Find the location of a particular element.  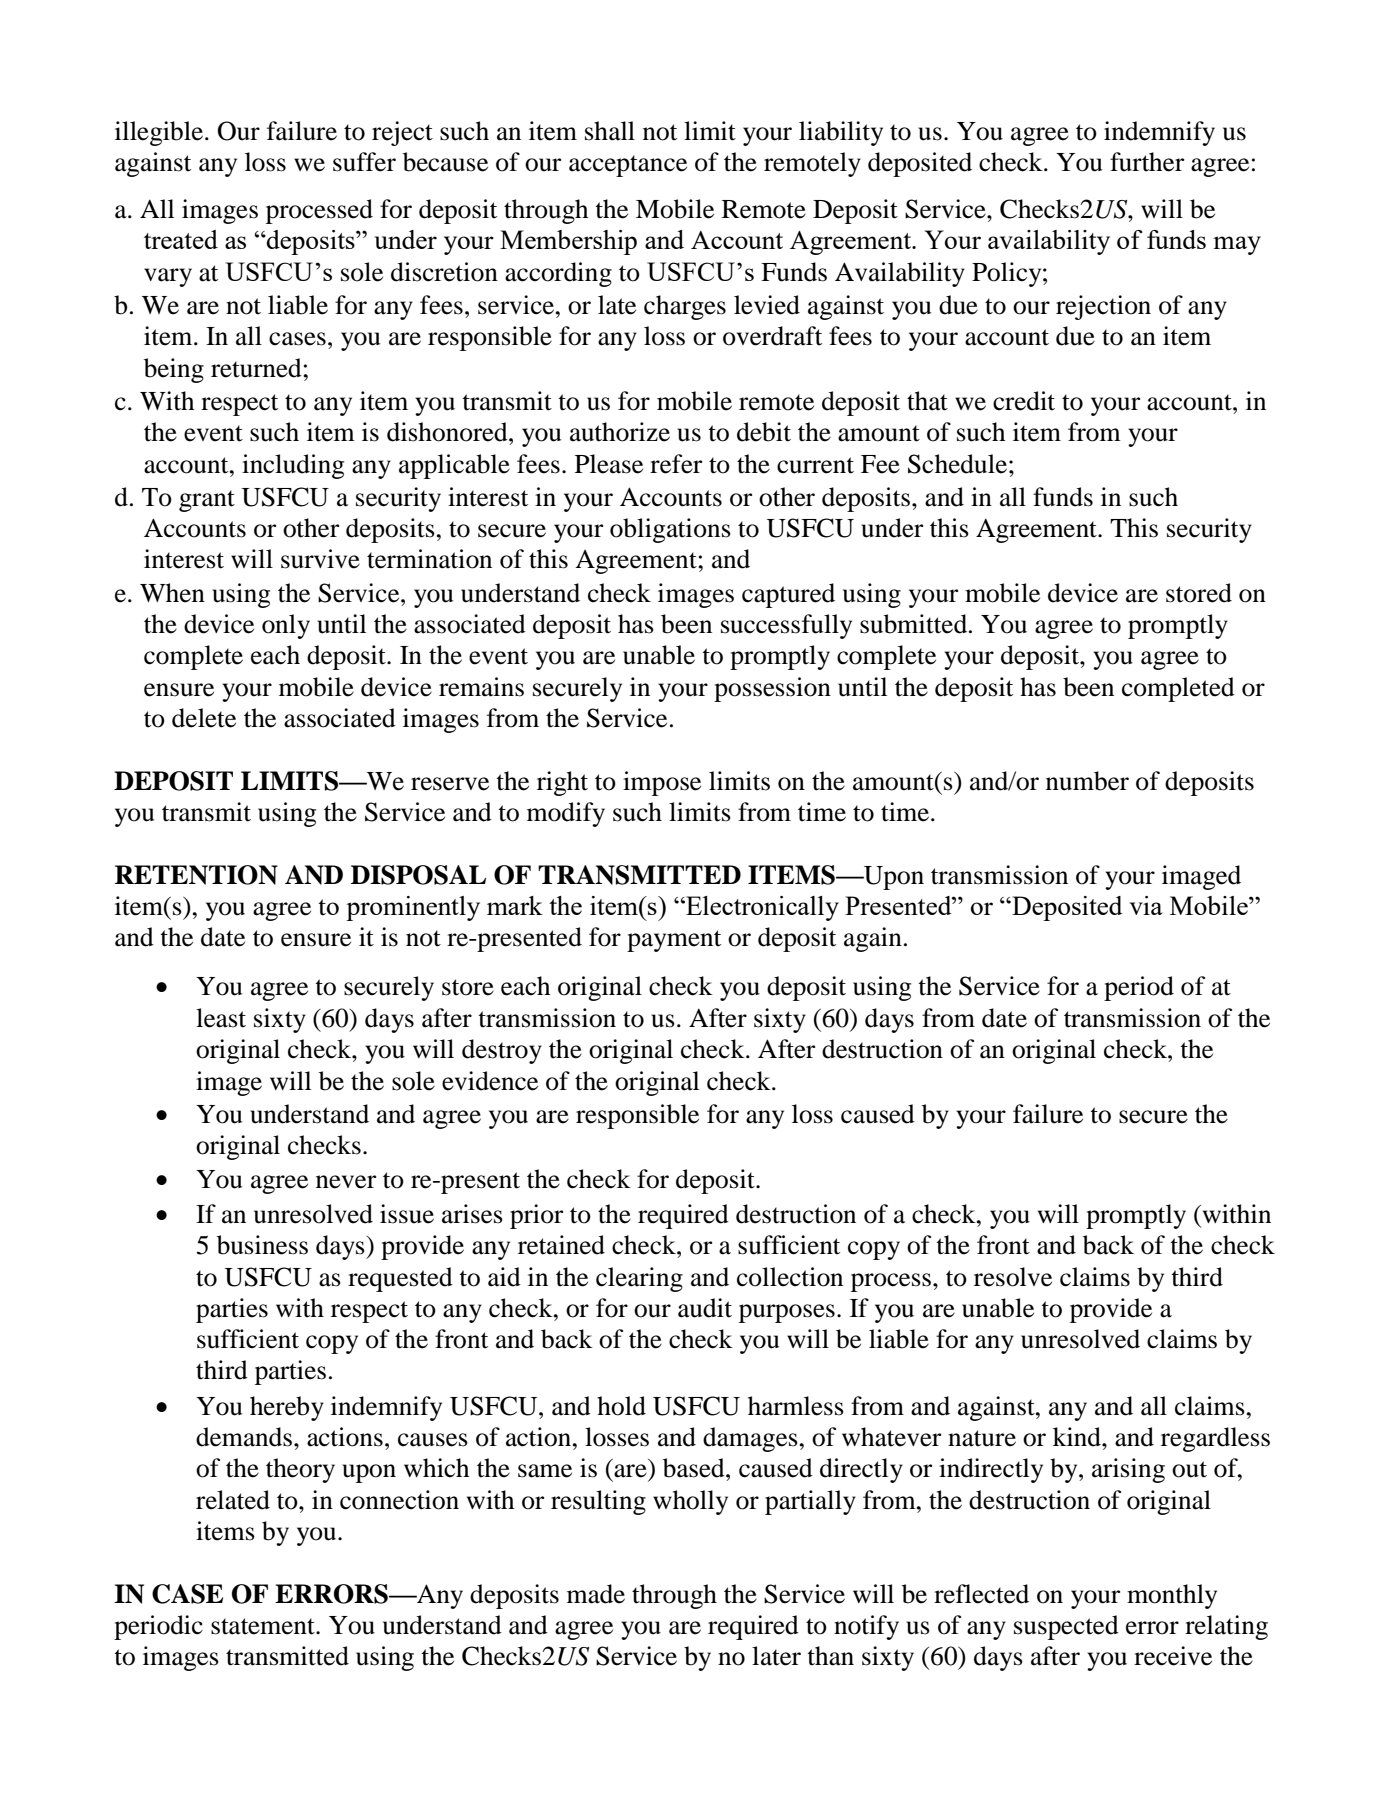

acceptance is located at coordinates (628, 166).
